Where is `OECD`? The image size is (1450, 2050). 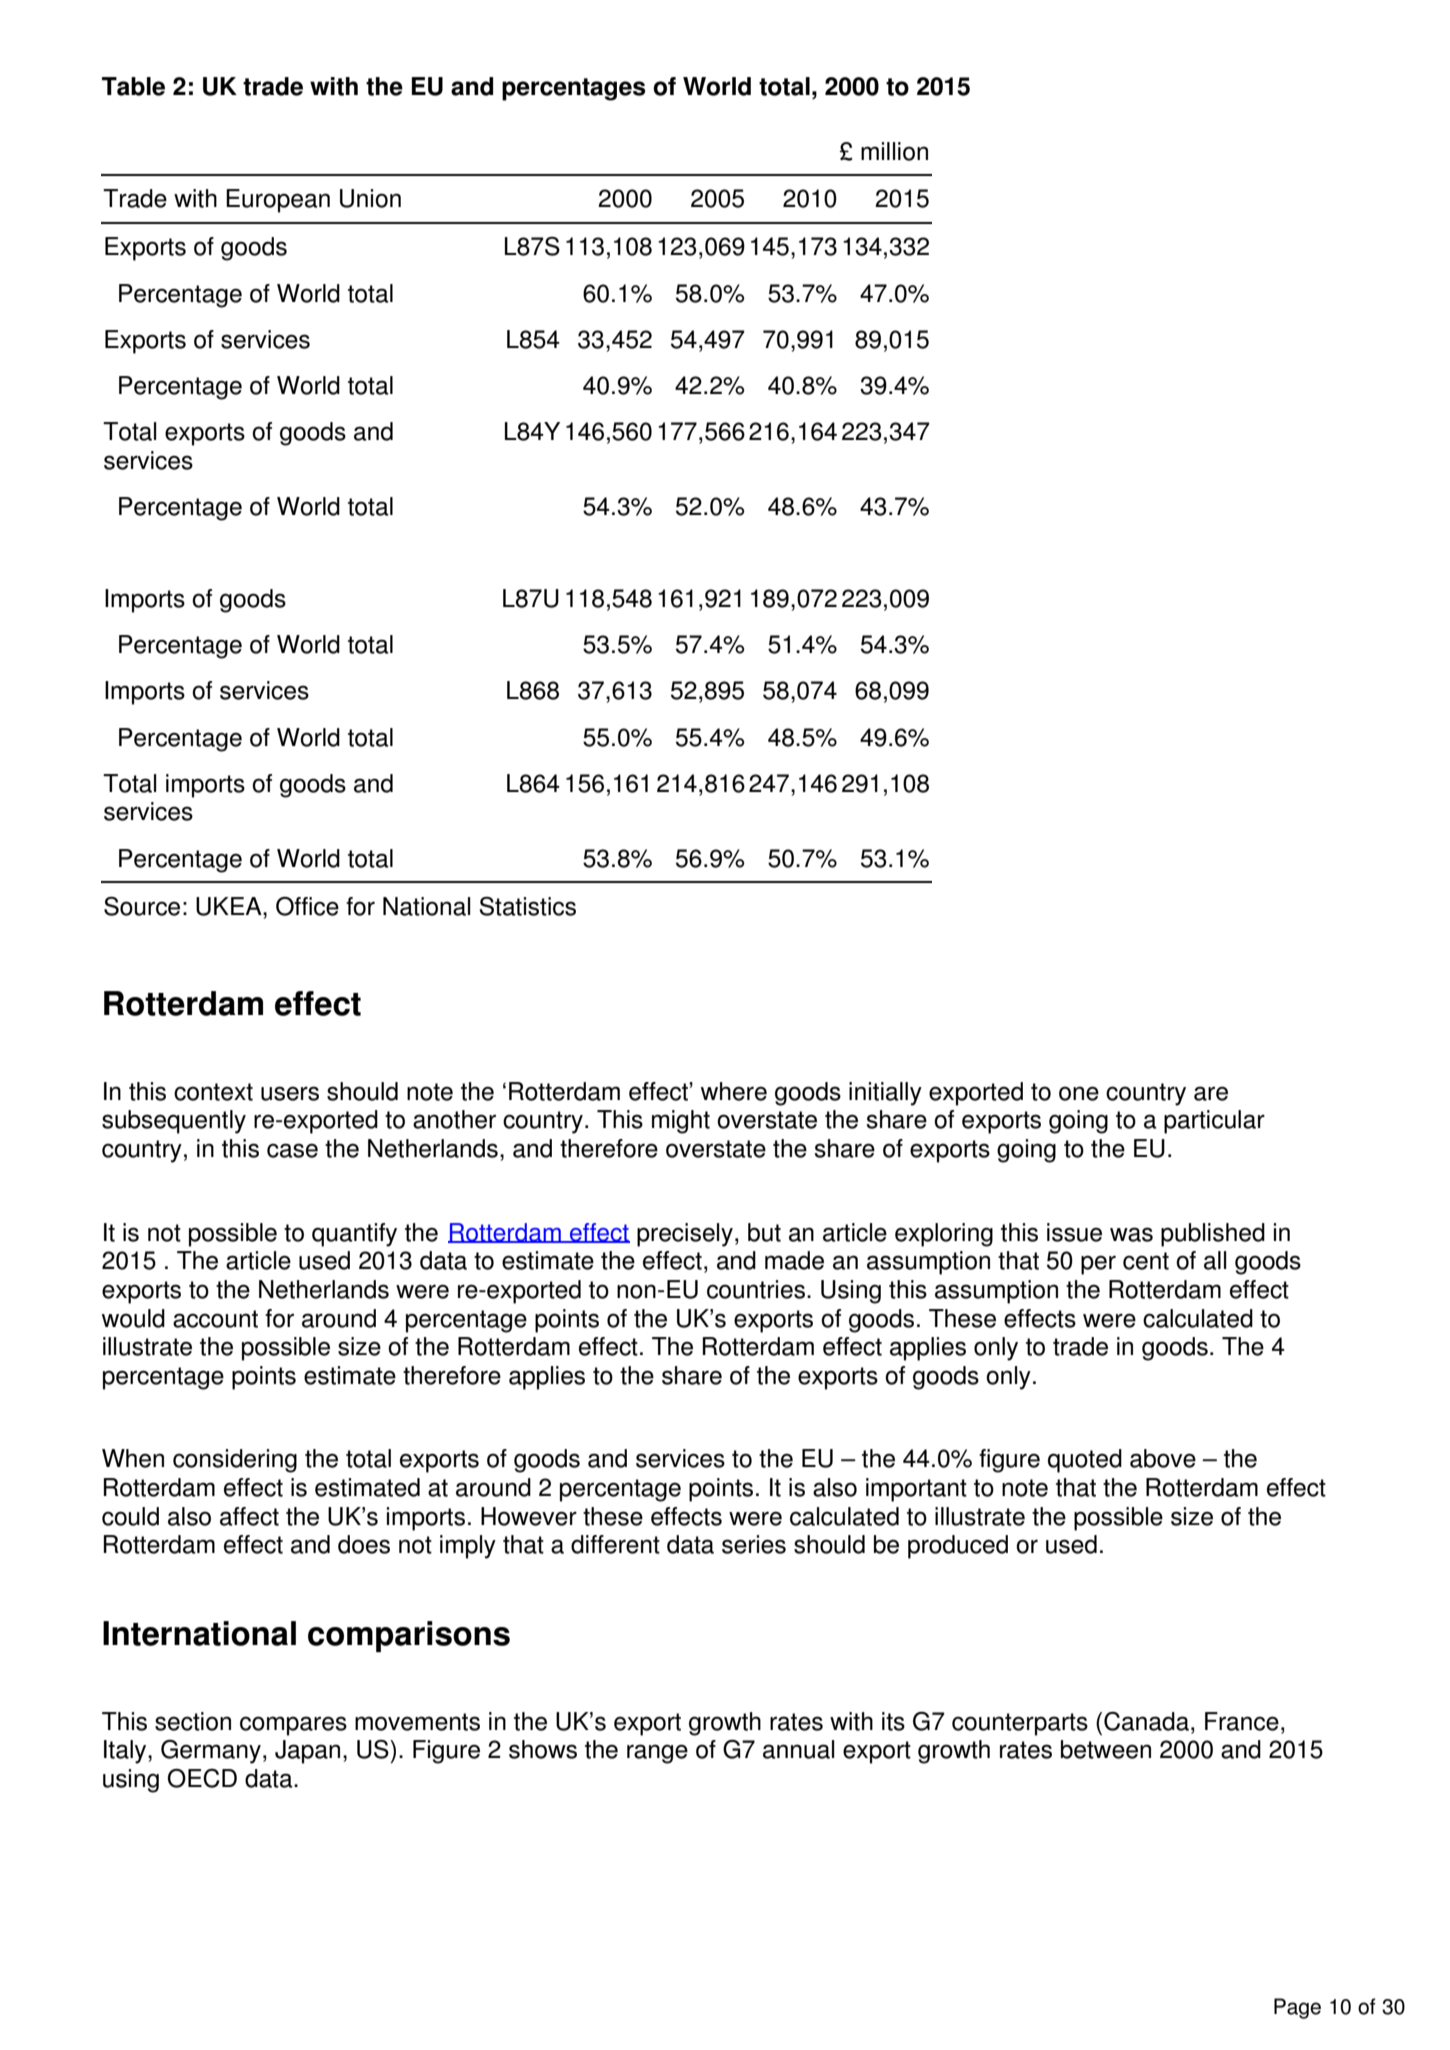
OECD is located at coordinates (202, 1778).
